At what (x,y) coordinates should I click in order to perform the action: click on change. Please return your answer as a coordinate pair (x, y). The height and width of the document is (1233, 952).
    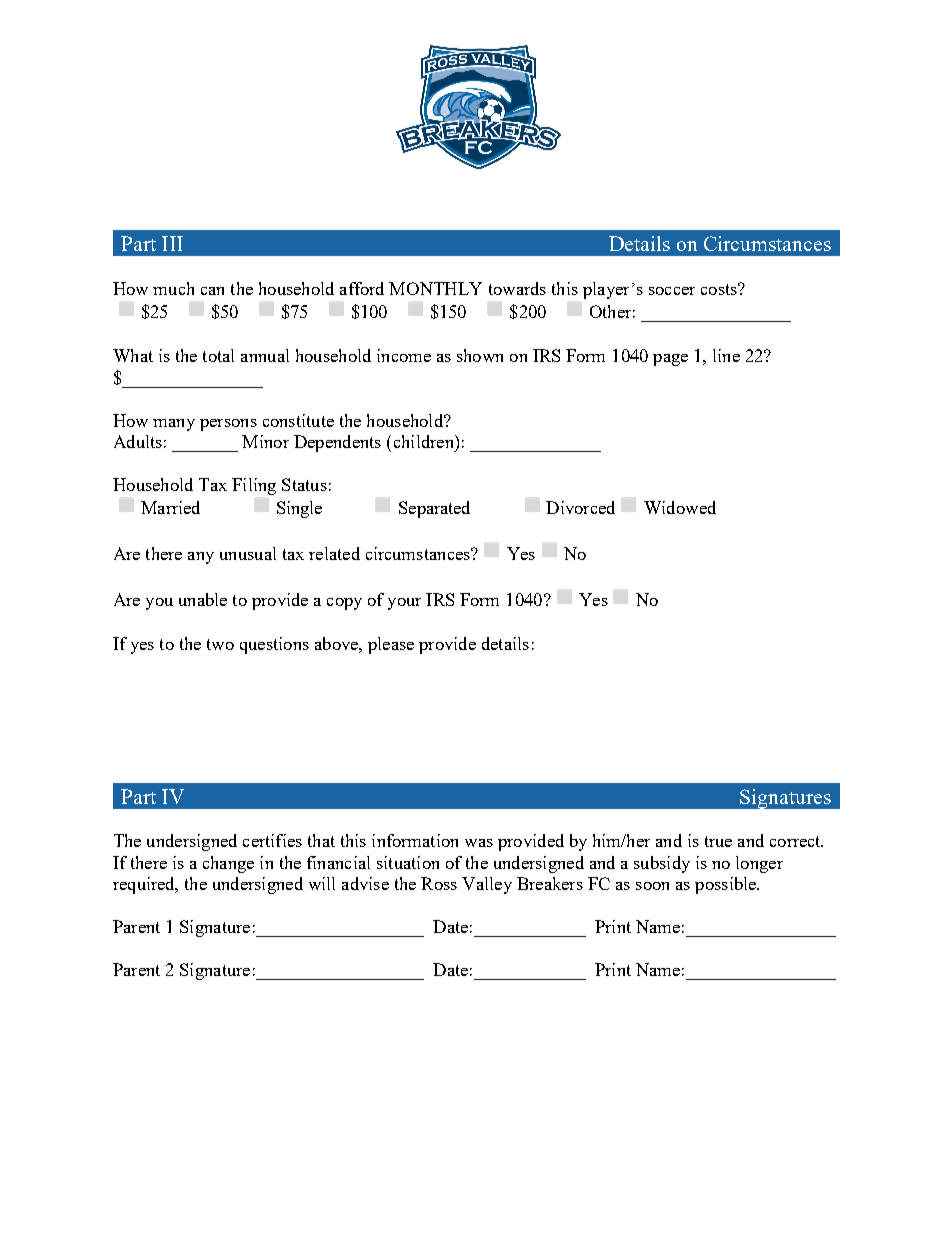
    Looking at the image, I should click on (228, 864).
